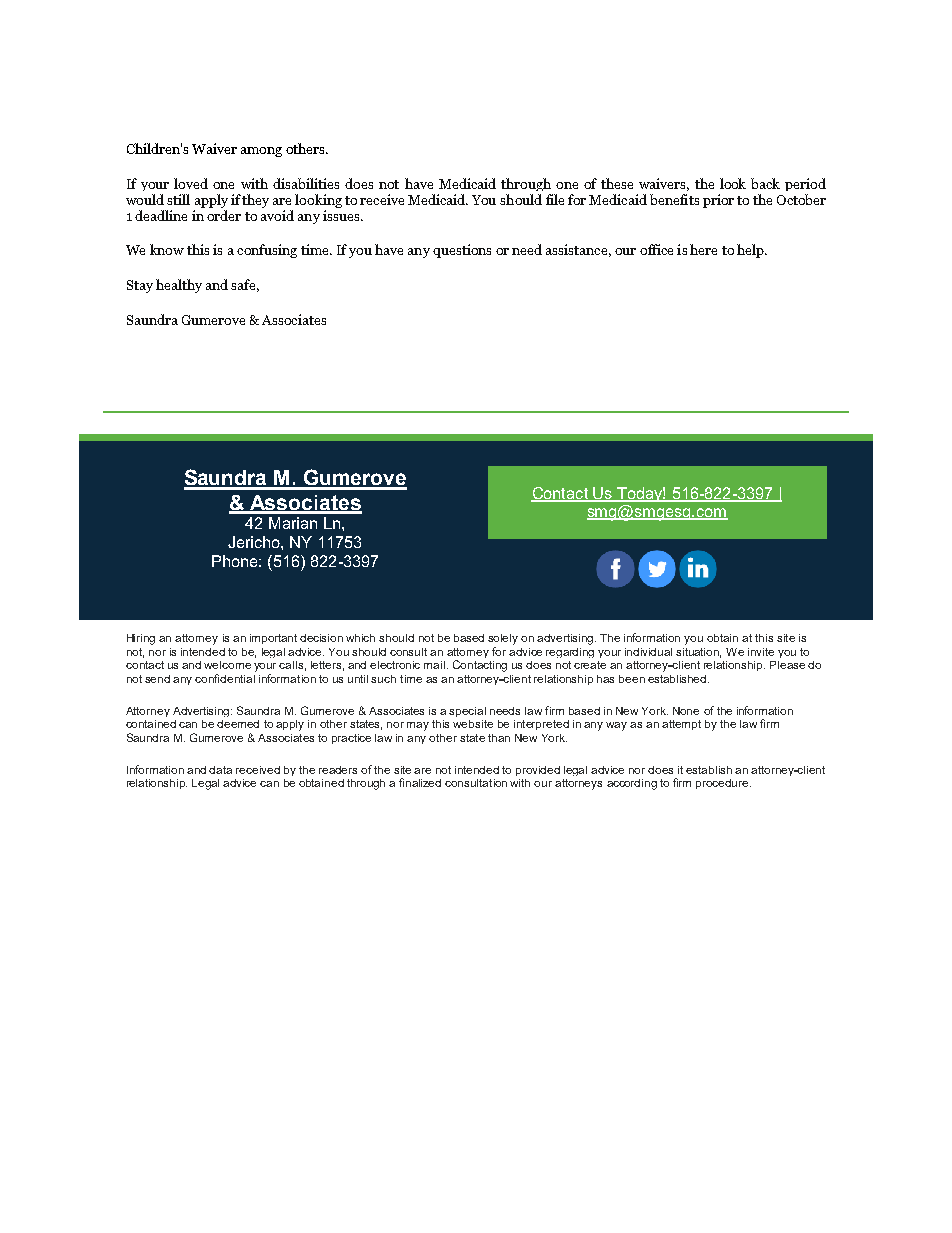 The height and width of the image is (1233, 952). What do you see at coordinates (462, 251) in the image?
I see `questions` at bounding box center [462, 251].
